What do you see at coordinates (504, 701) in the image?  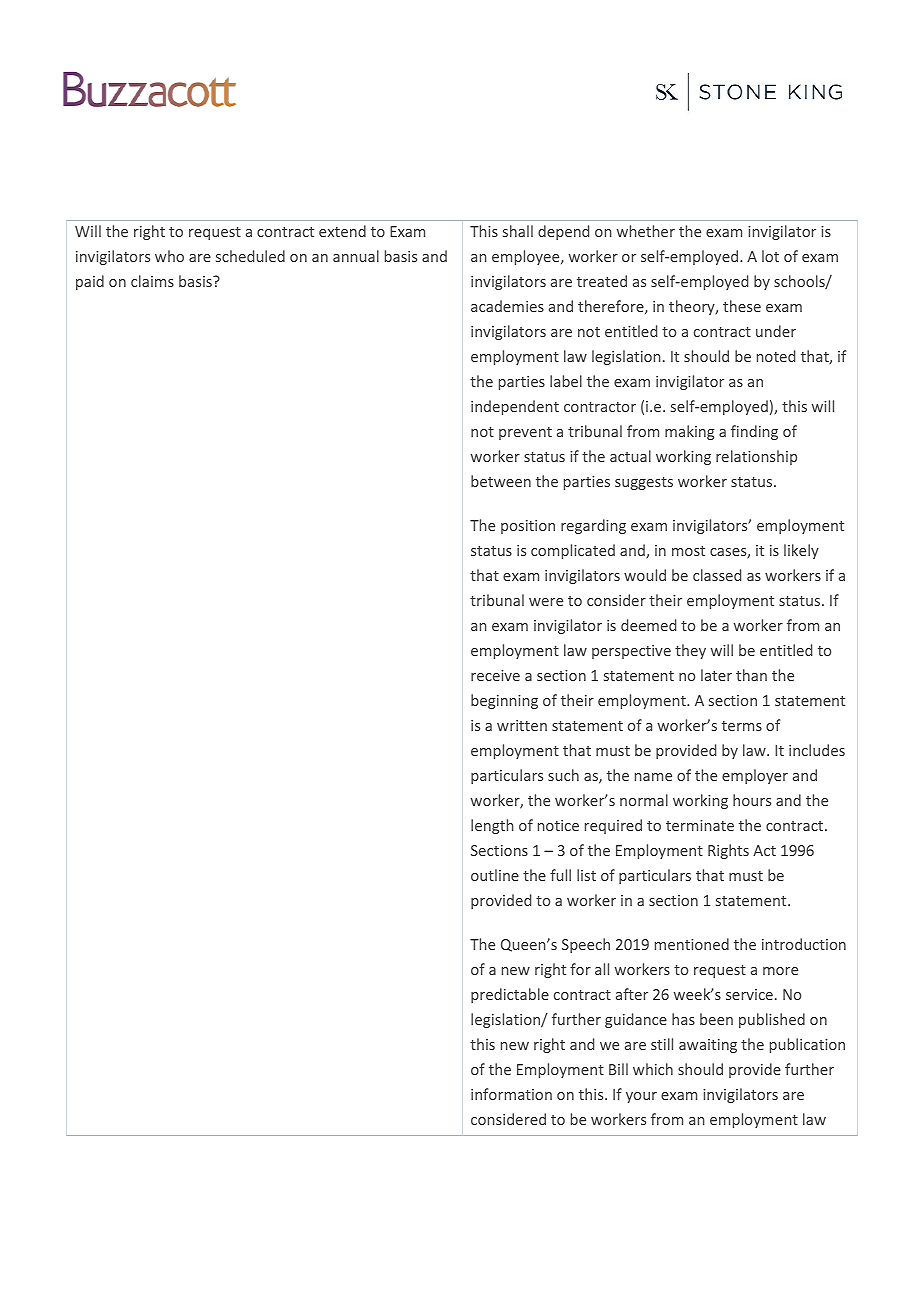 I see `beginning` at bounding box center [504, 701].
